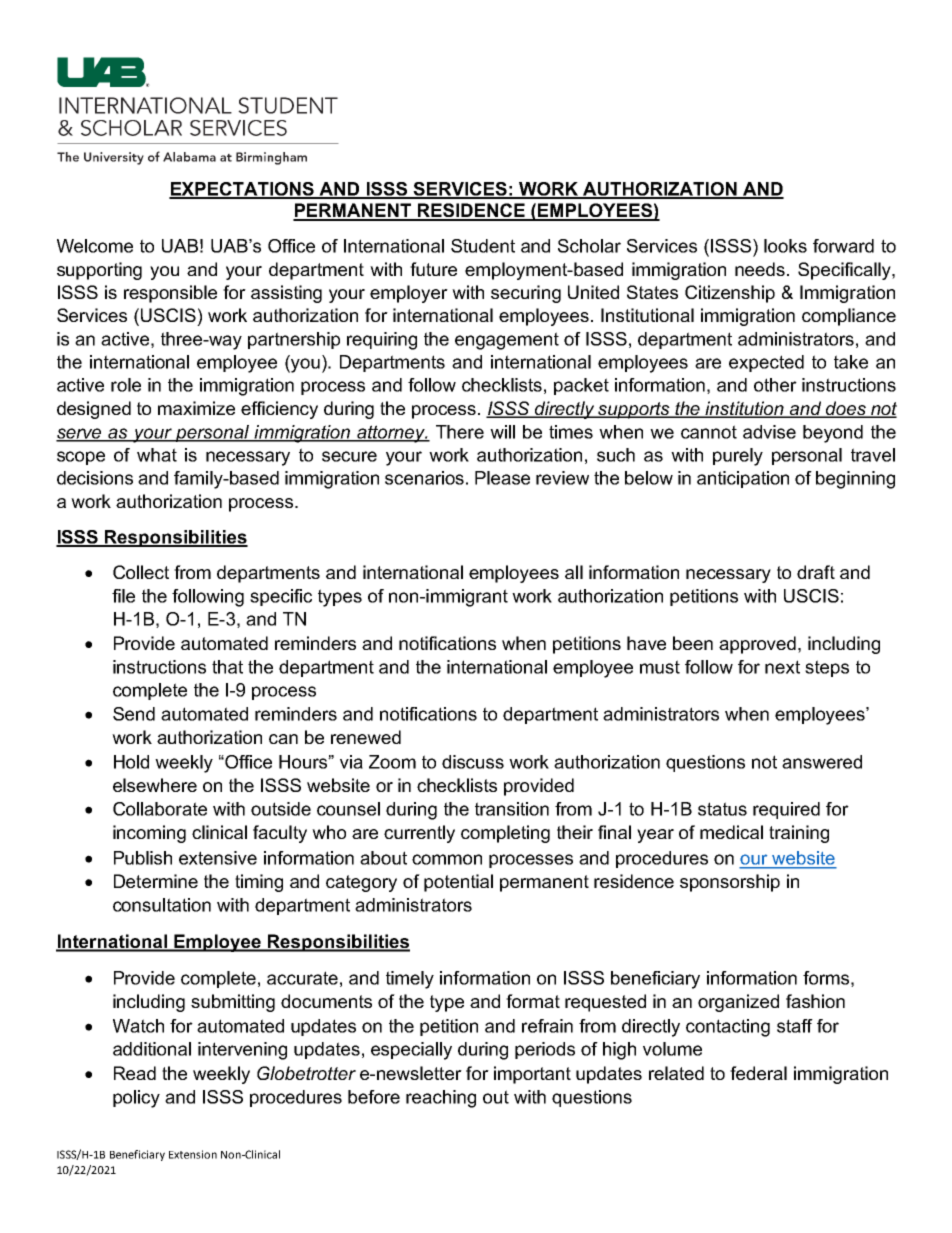  Describe the element at coordinates (242, 190) in the screenshot. I see `EXPECTATIONS` at that location.
